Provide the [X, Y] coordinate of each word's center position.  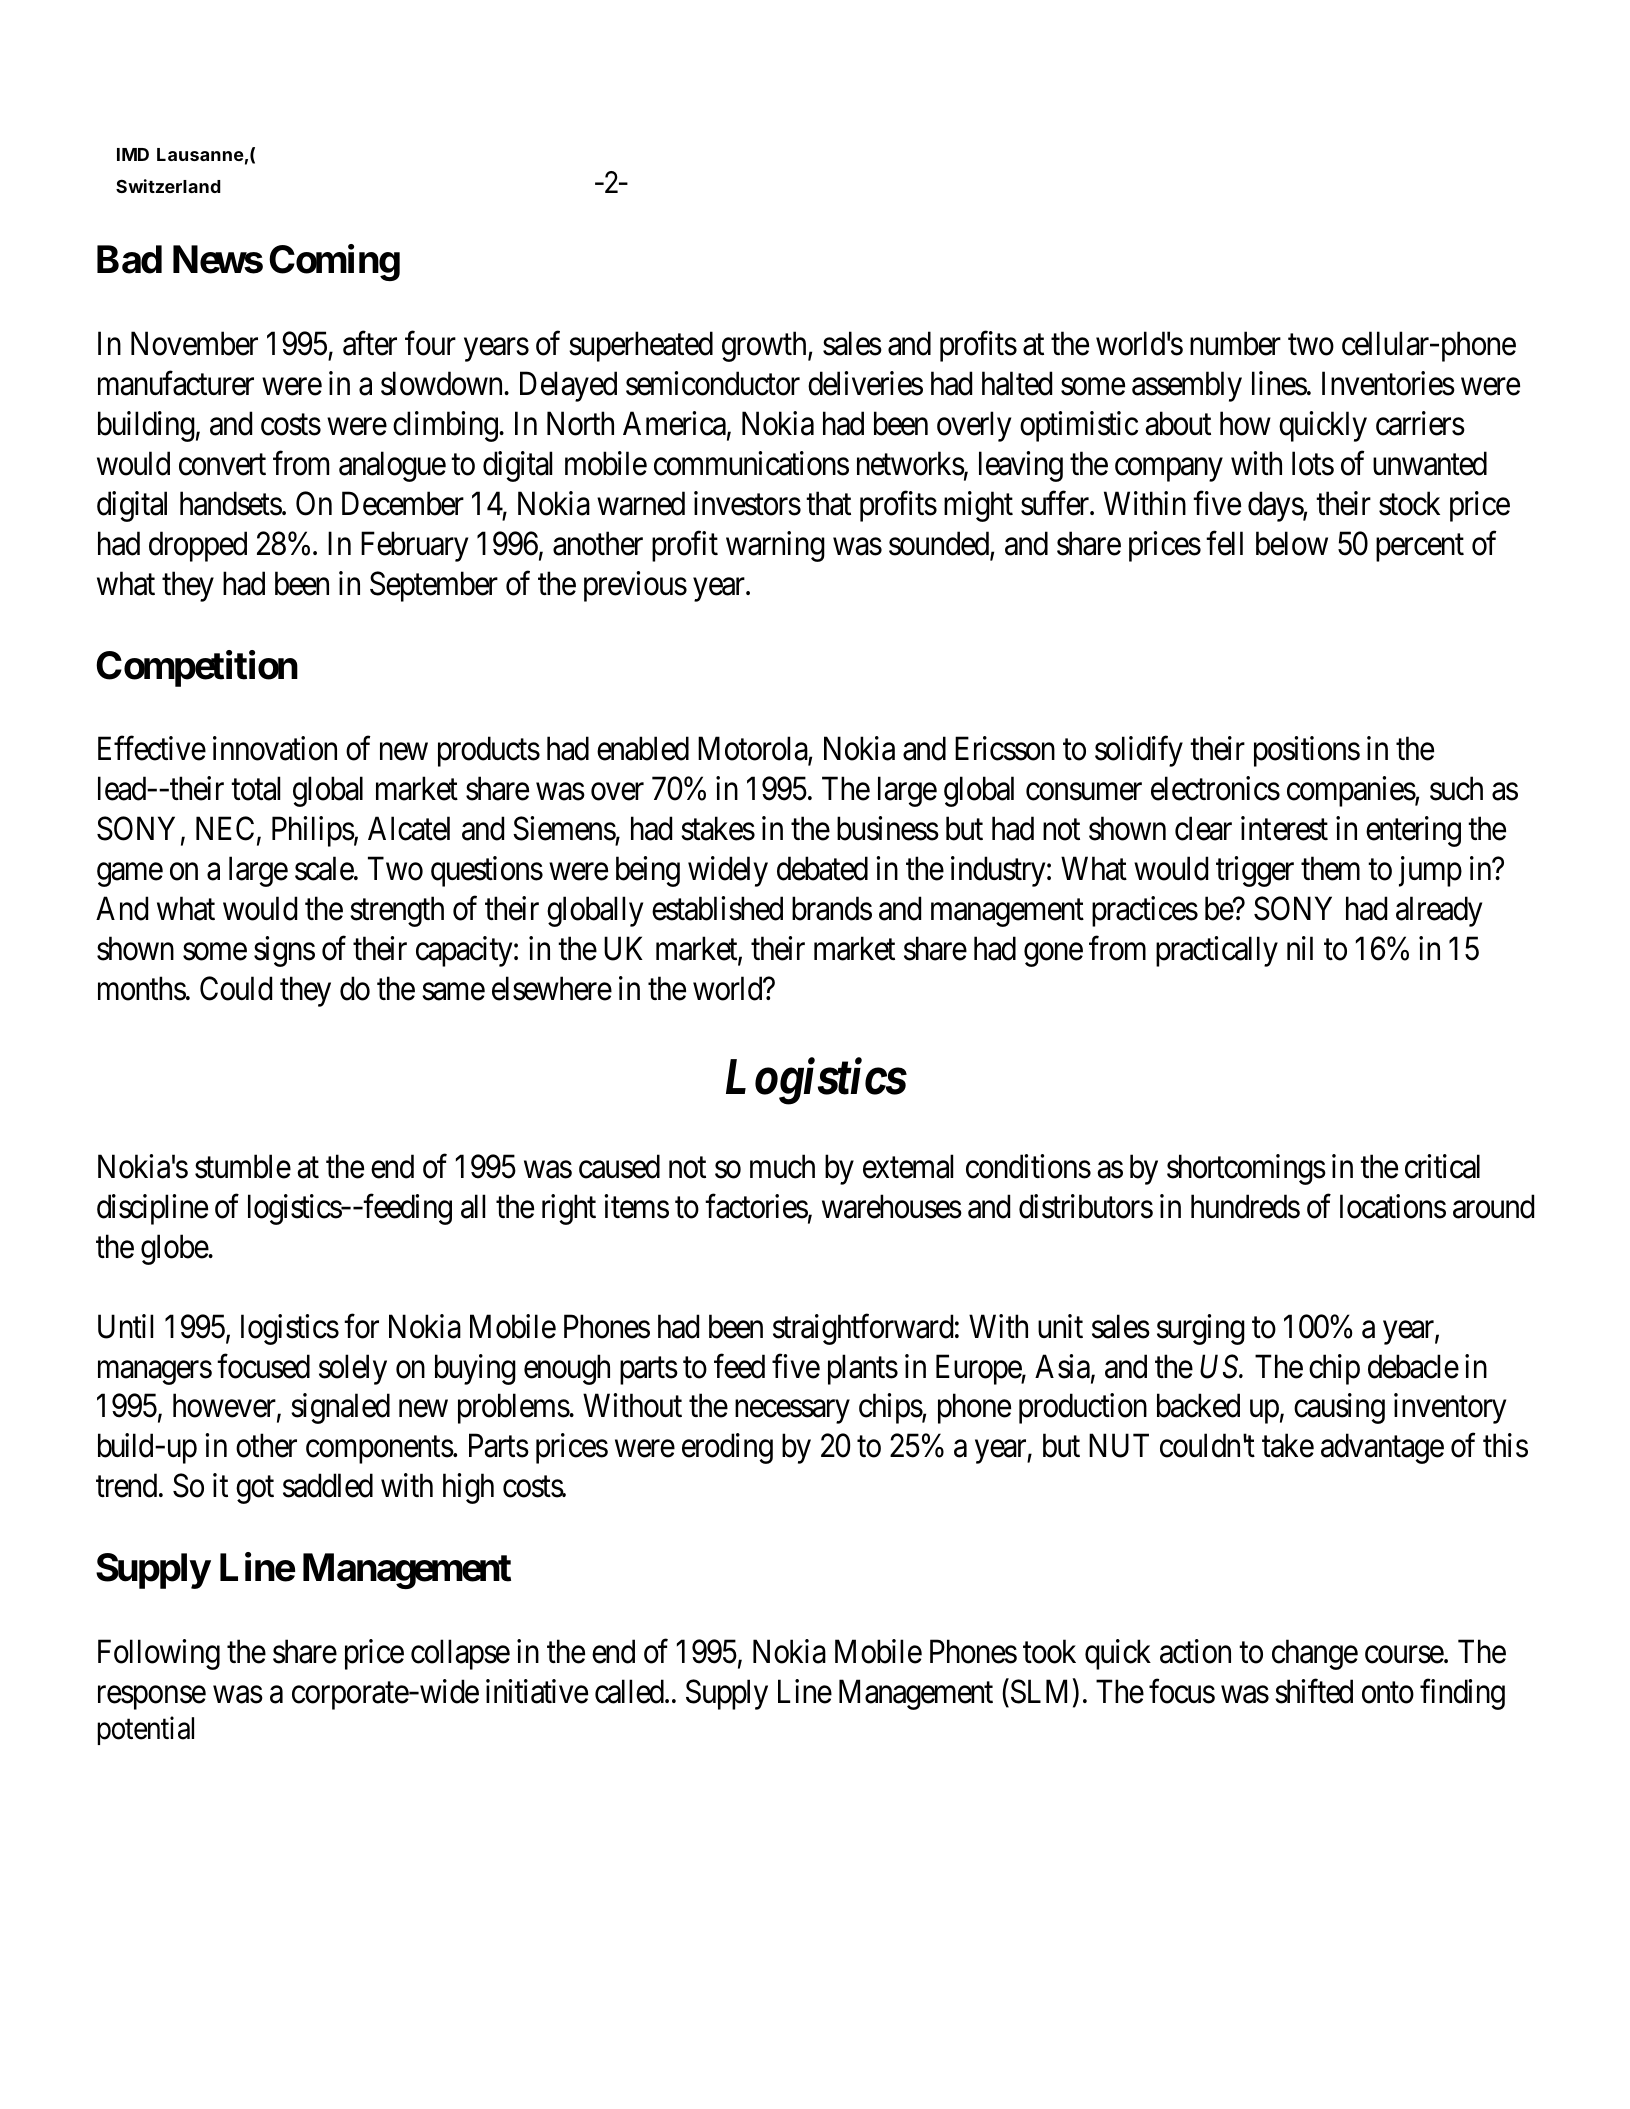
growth [765, 346]
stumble [243, 1166]
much [782, 1166]
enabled [643, 749]
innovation [275, 749]
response [152, 1698]
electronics [1215, 789]
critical [1442, 1166]
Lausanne [200, 154]
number [1235, 343]
